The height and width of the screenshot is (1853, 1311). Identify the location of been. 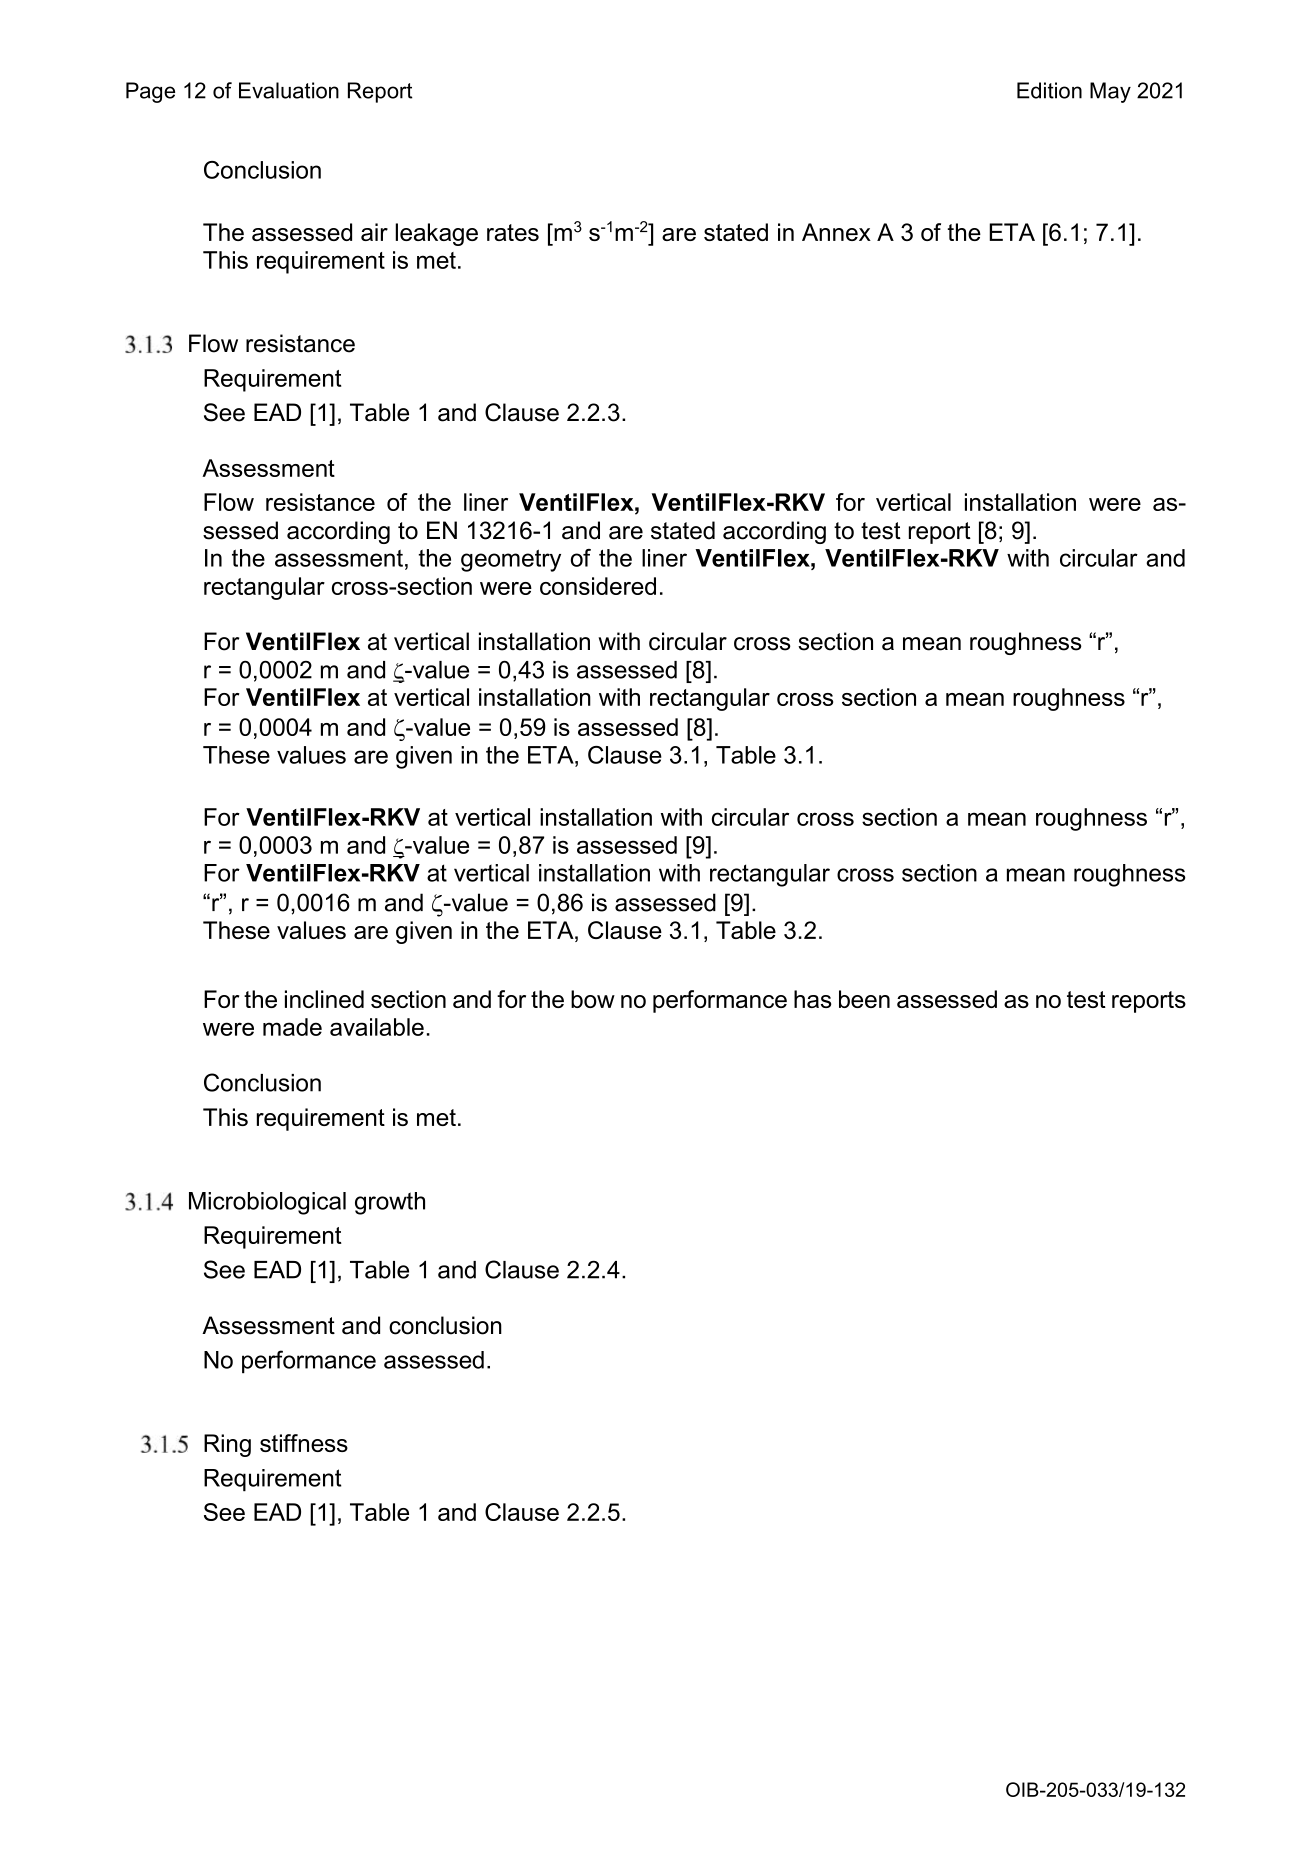
(864, 999).
